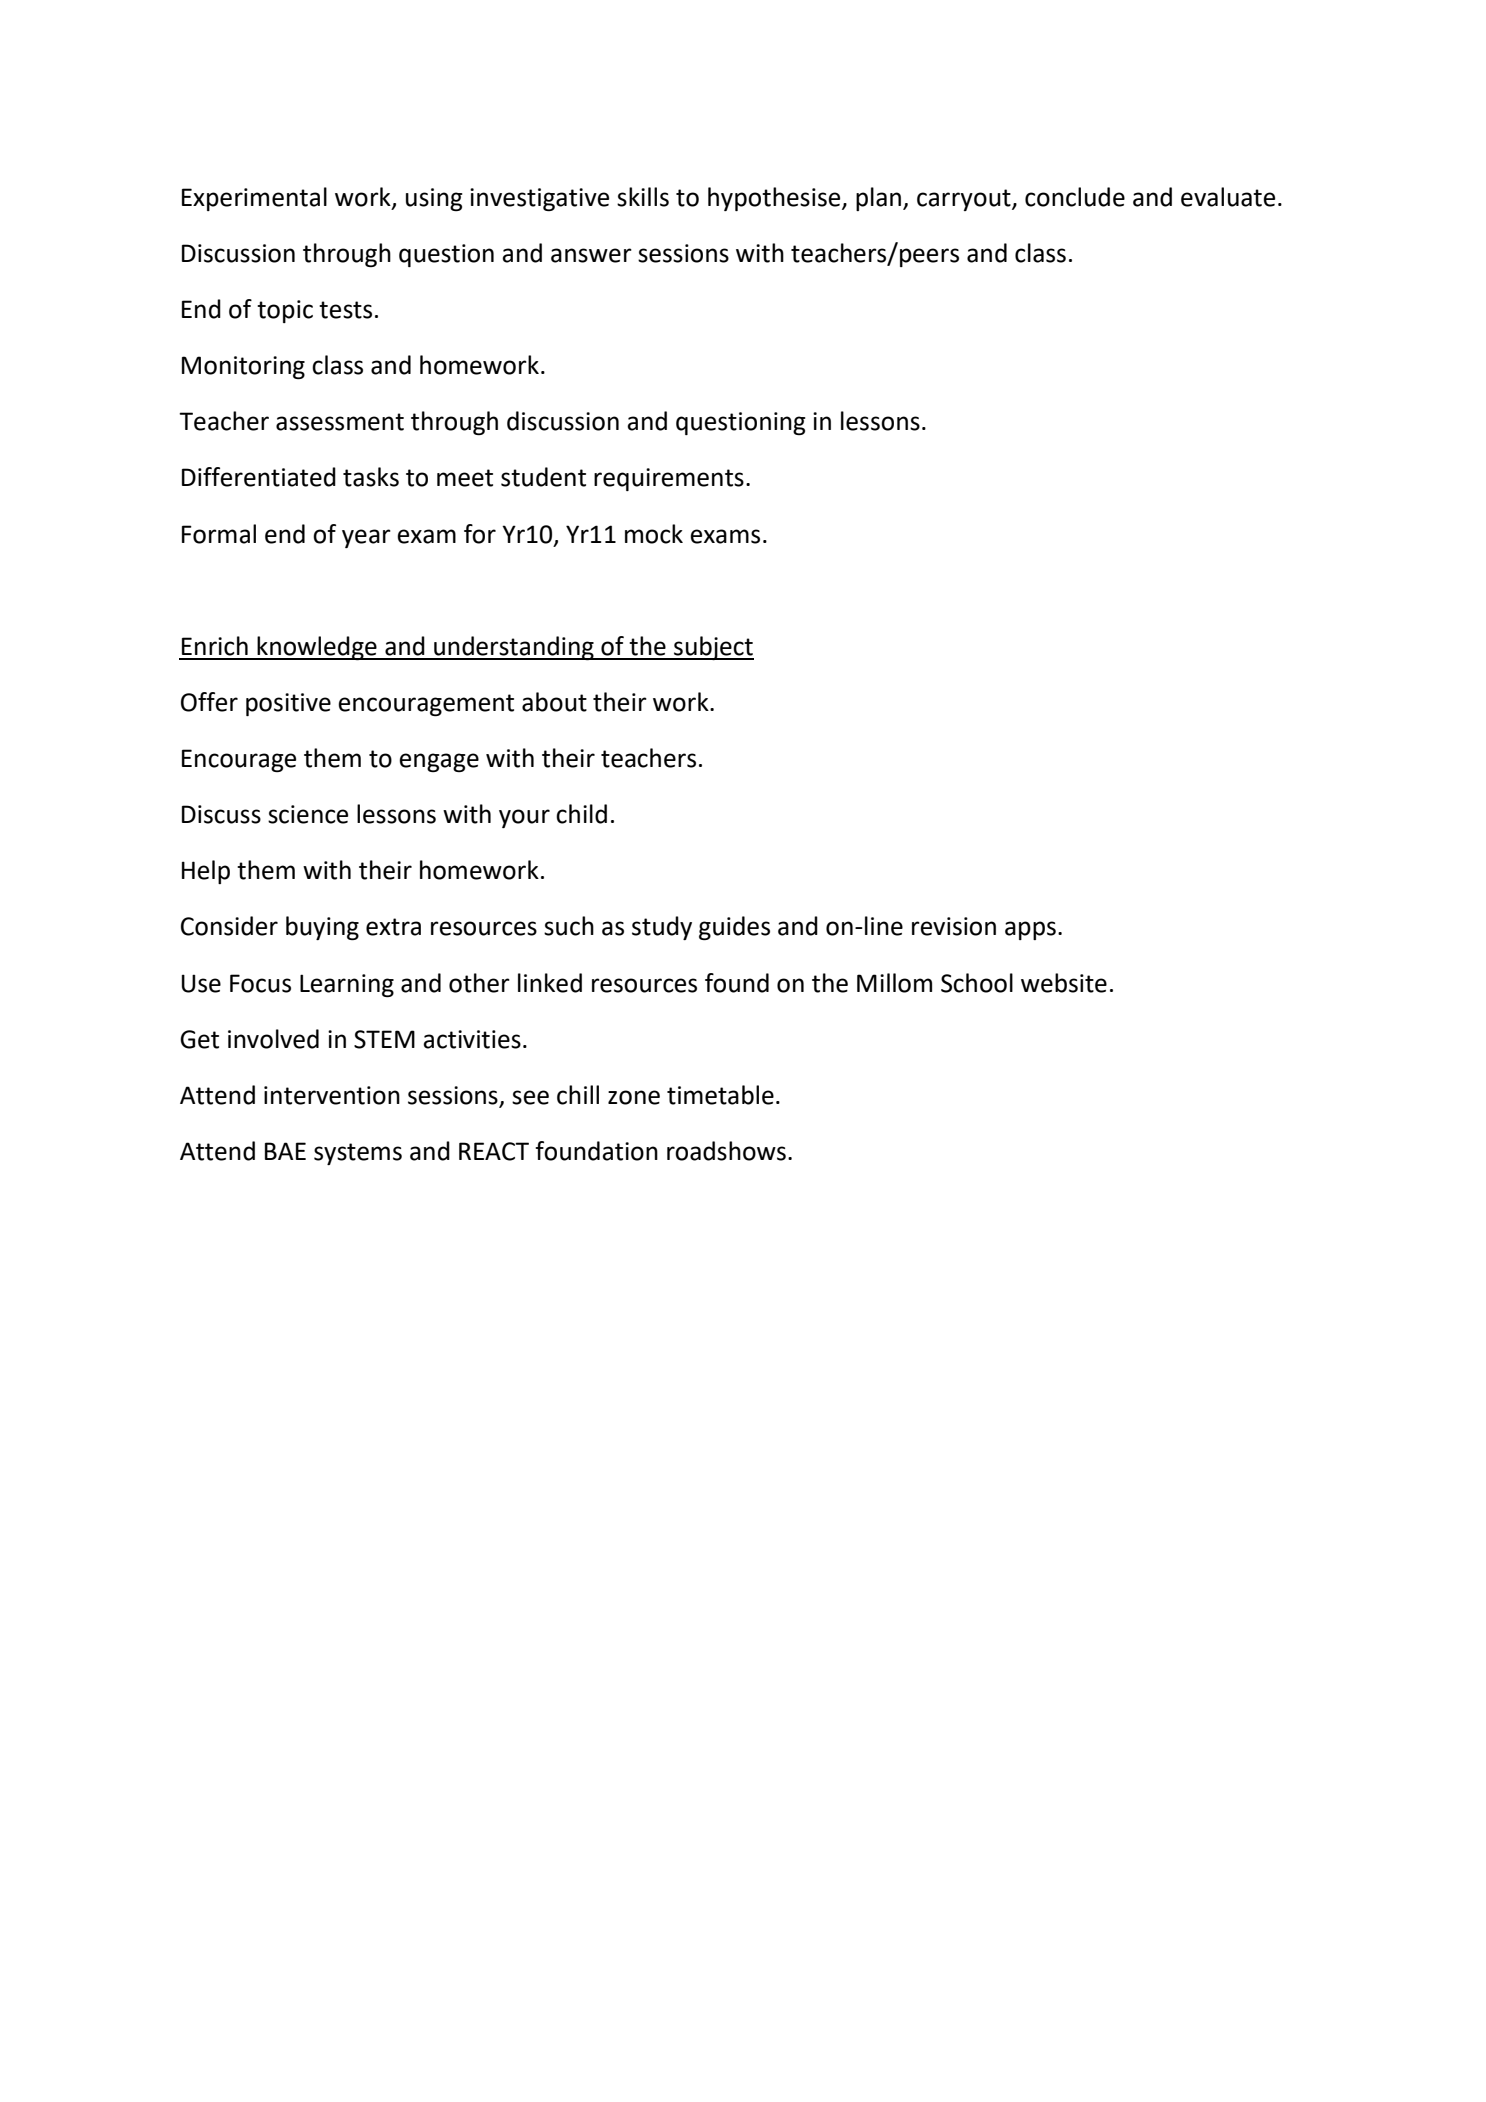 Image resolution: width=1486 pixels, height=2102 pixels. I want to click on conclude, so click(1075, 197).
